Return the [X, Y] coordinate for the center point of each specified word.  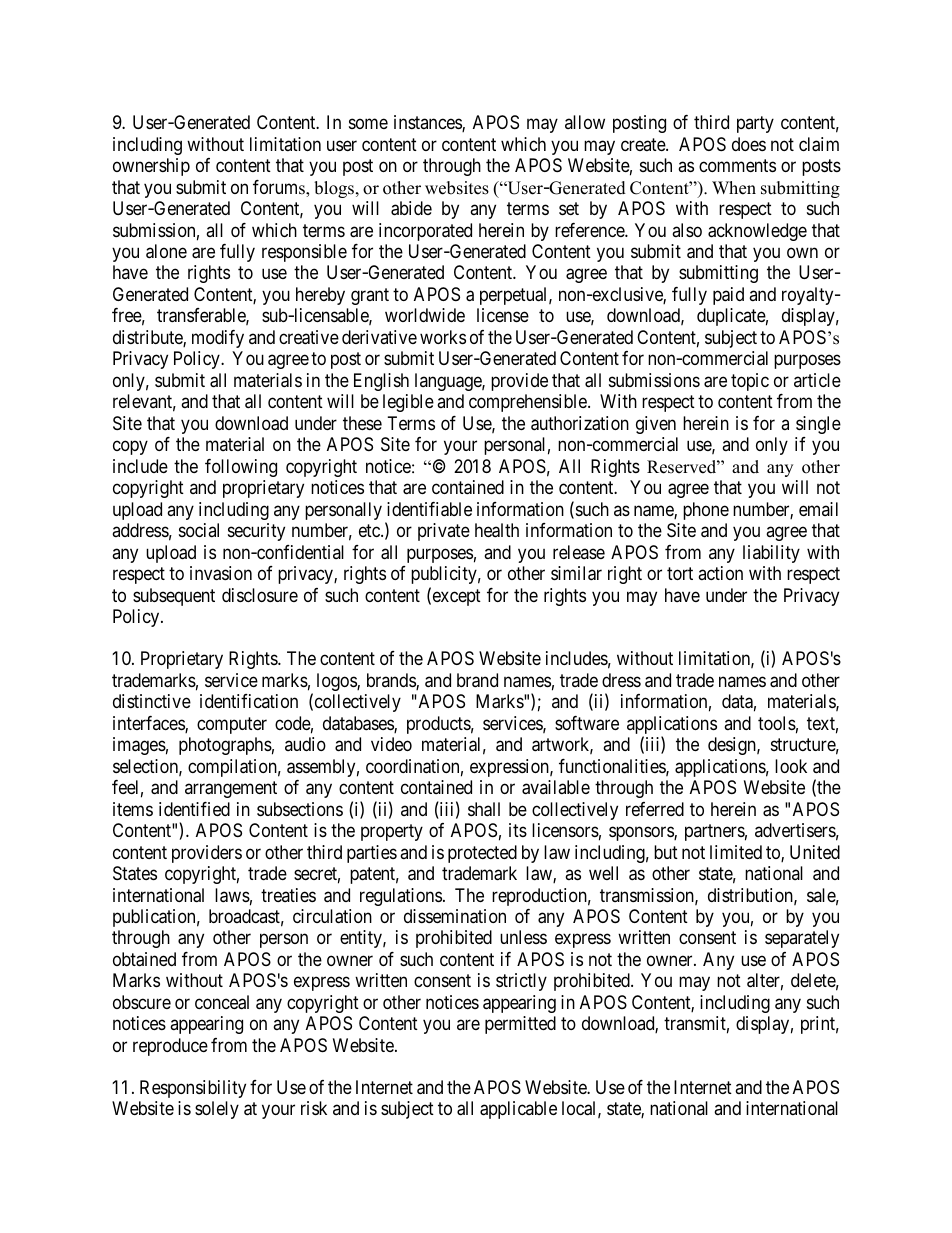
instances [428, 123]
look [791, 766]
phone [706, 511]
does [749, 144]
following [241, 468]
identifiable [429, 509]
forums [280, 188]
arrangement [231, 789]
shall [484, 809]
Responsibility [193, 1089]
